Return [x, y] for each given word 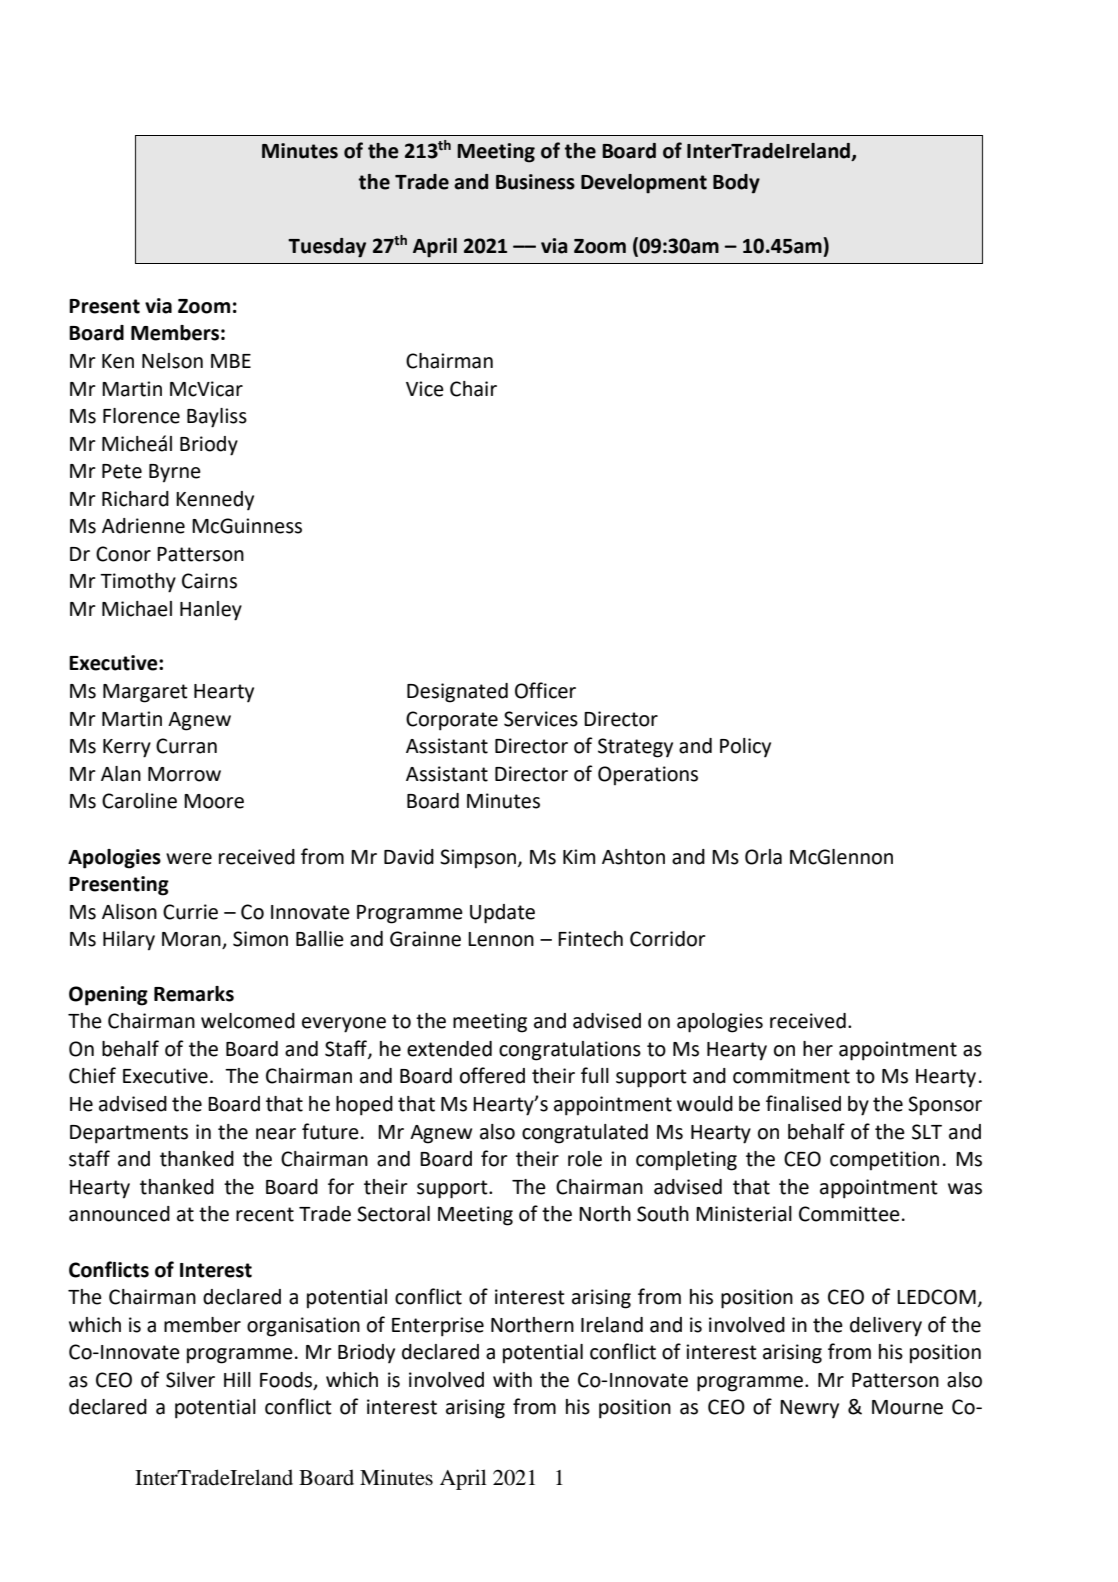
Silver [190, 1380]
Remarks [194, 994]
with [512, 1380]
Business [535, 182]
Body [736, 184]
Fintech [590, 939]
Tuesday [327, 248]
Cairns [209, 581]
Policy [745, 748]
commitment [791, 1076]
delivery [886, 1327]
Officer [545, 690]
